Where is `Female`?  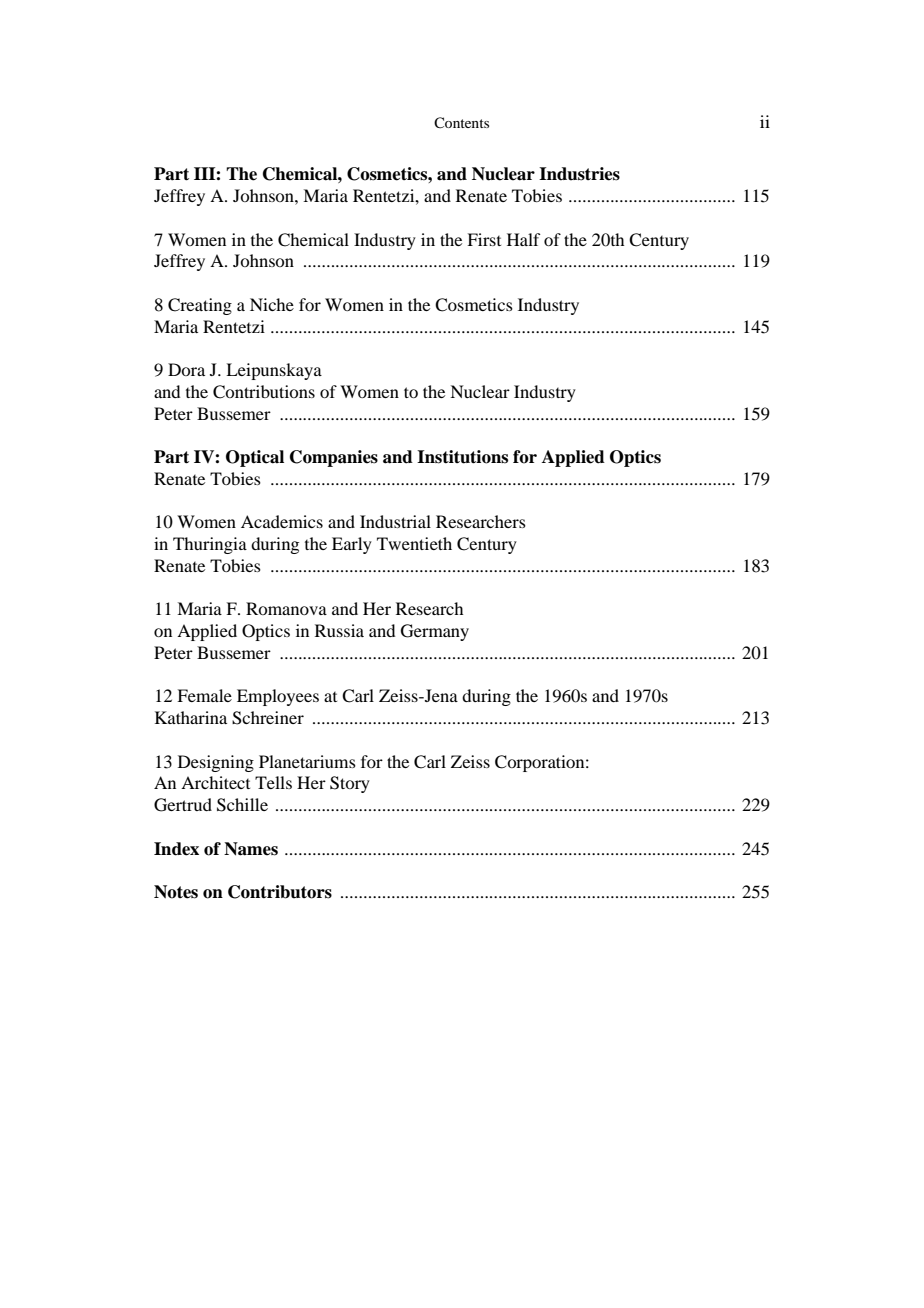 Female is located at coordinates (204, 695).
